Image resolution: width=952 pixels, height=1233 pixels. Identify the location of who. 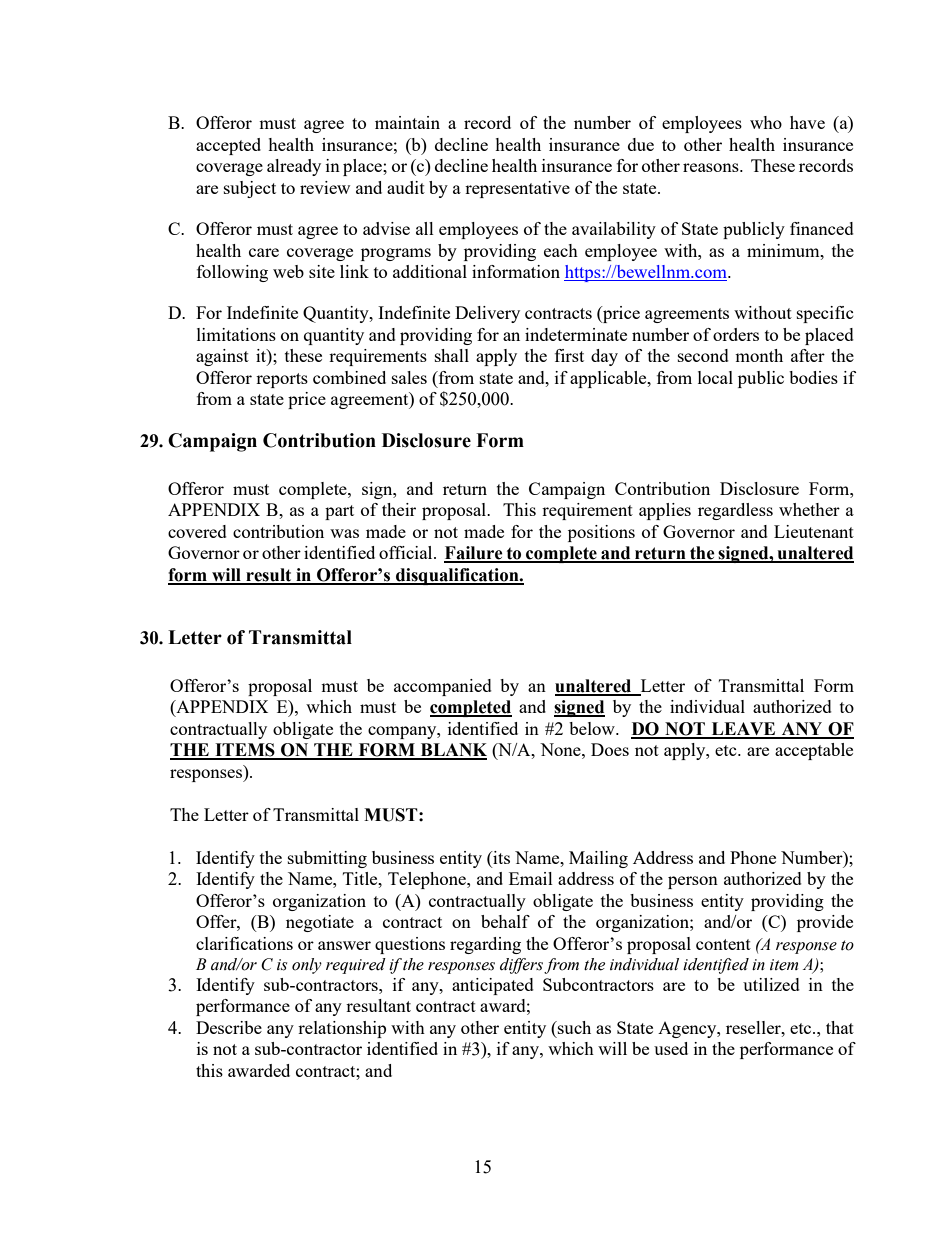
(766, 122).
